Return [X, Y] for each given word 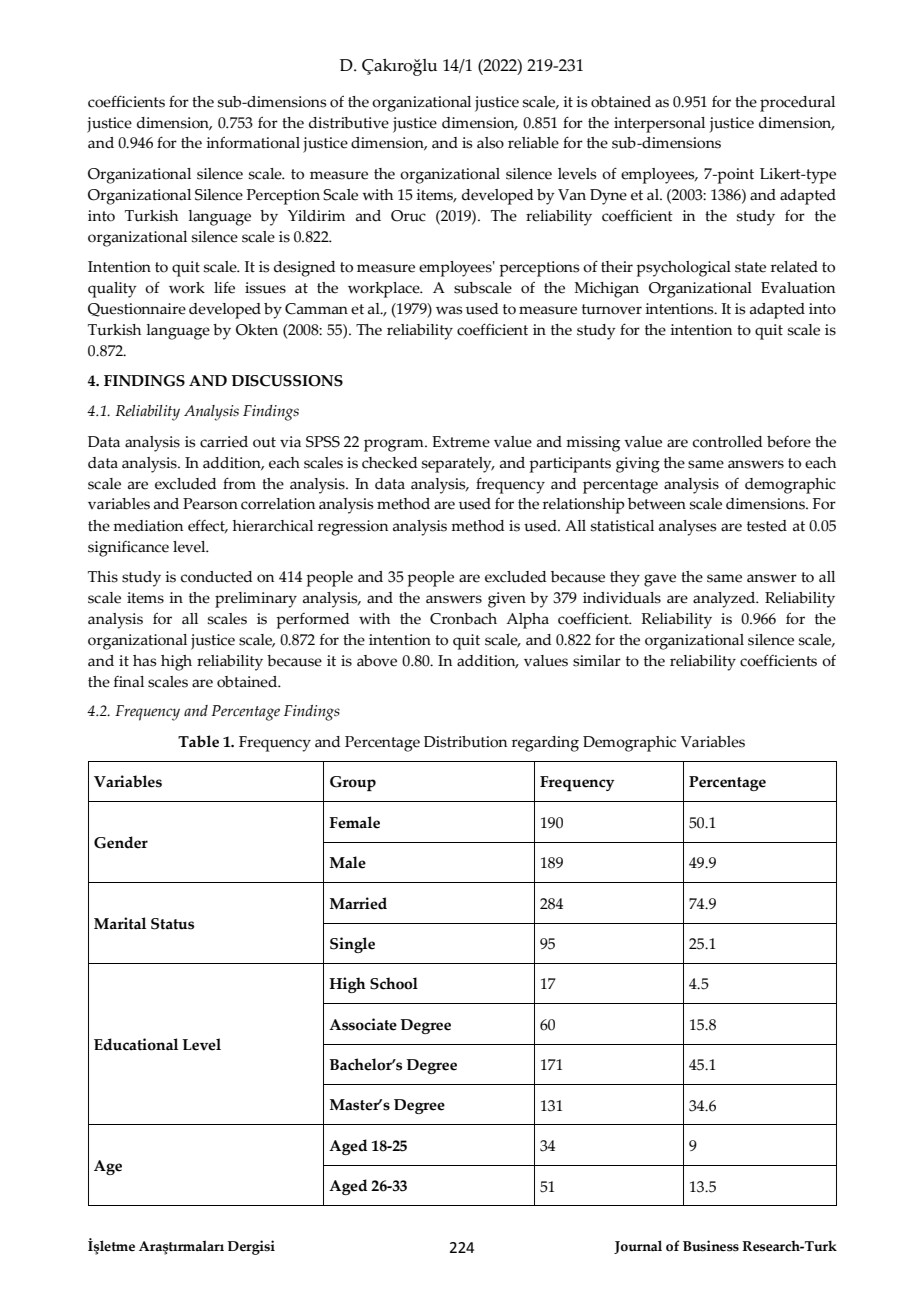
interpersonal [659, 125]
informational [253, 142]
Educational [136, 1044]
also [490, 143]
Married [358, 903]
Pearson [210, 504]
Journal [638, 1247]
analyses [688, 528]
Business [711, 1246]
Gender [121, 842]
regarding [545, 744]
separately [458, 465]
